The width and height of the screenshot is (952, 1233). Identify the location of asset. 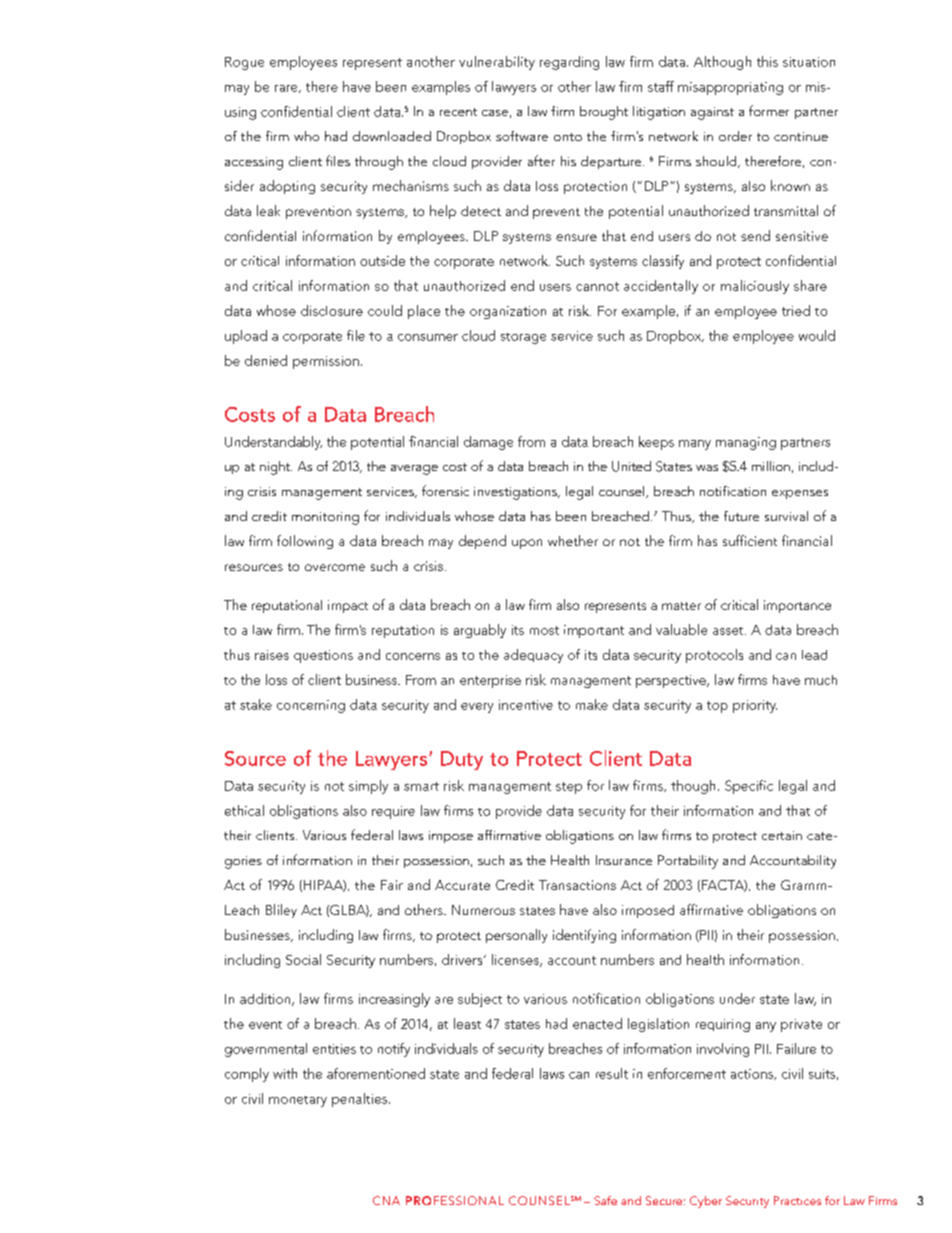
(729, 631).
